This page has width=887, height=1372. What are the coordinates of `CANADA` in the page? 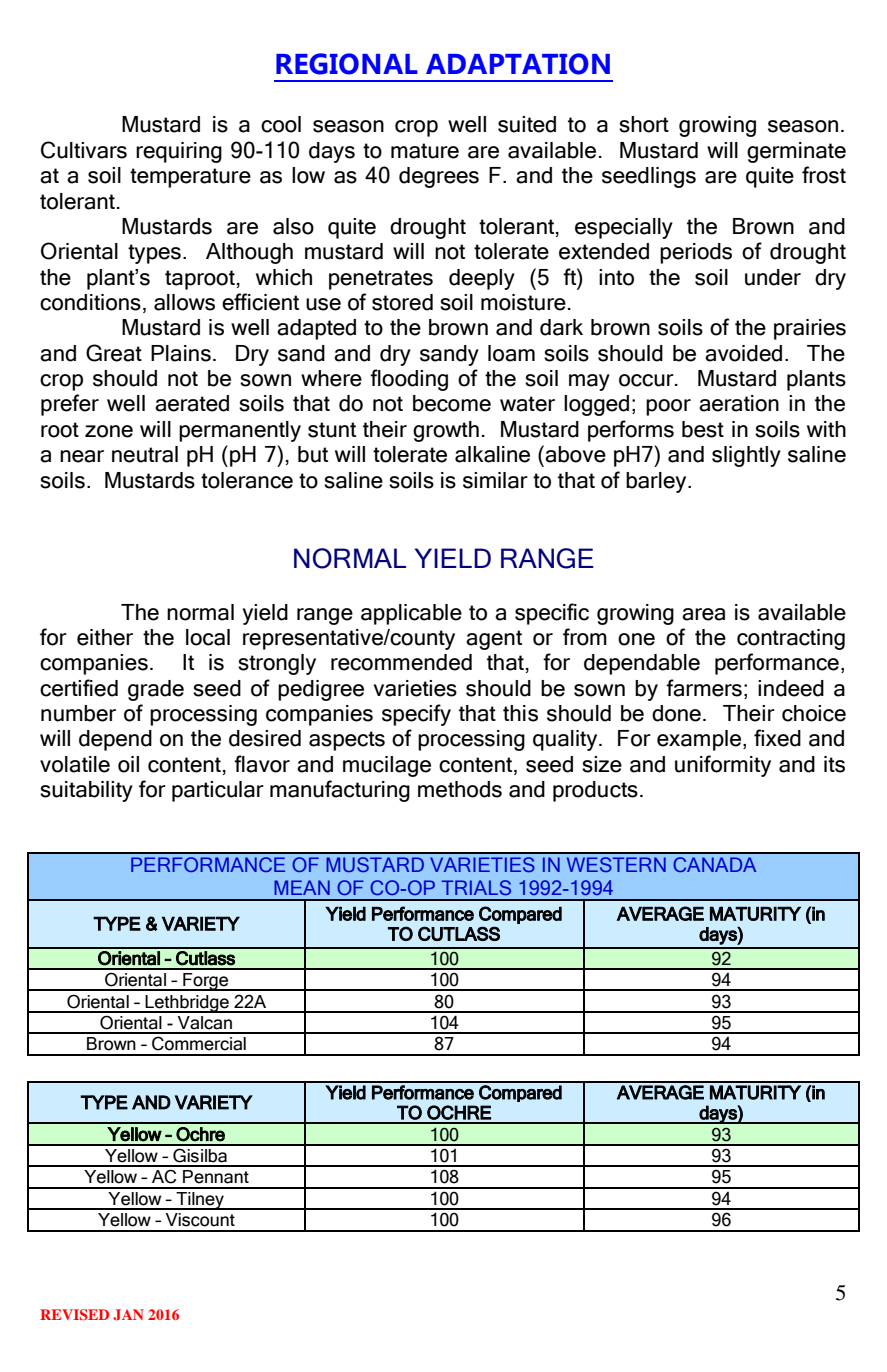 It's located at (714, 864).
